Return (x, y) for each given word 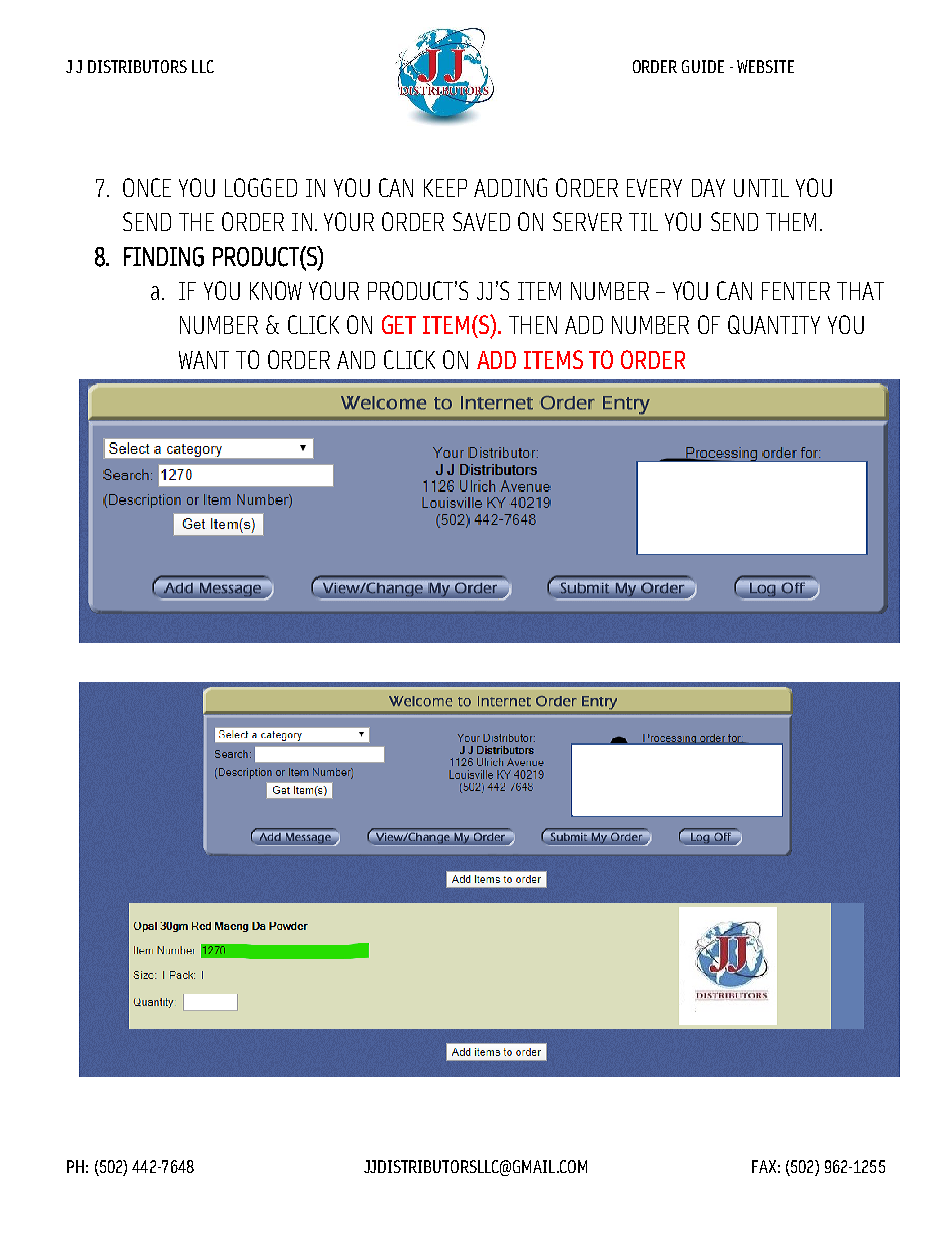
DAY (708, 188)
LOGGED (261, 187)
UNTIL (761, 188)
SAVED (481, 221)
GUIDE (703, 66)
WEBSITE (765, 66)
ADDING (510, 187)
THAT (860, 291)
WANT (204, 360)
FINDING (164, 257)
